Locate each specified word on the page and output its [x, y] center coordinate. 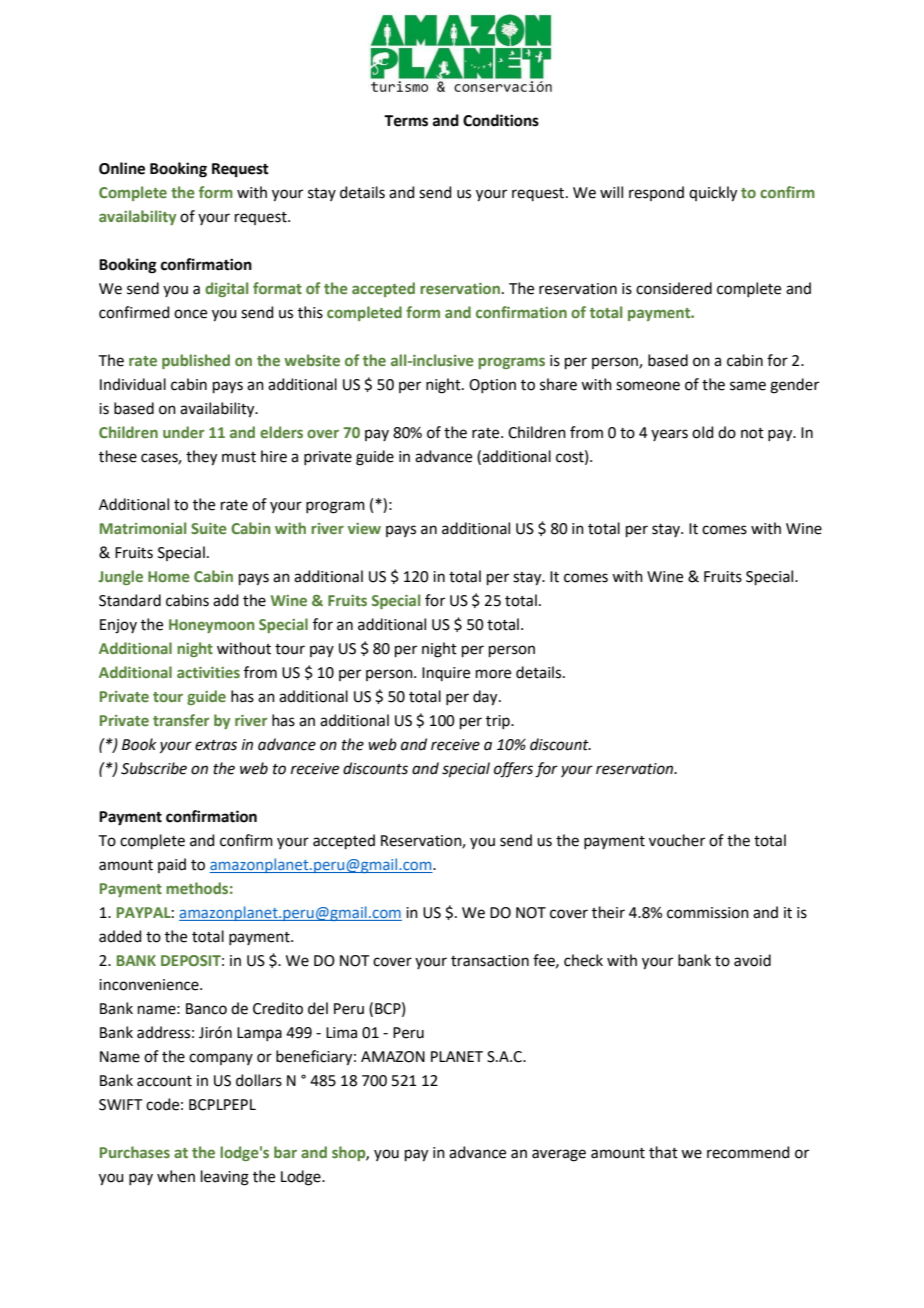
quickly [713, 194]
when [176, 1176]
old [703, 432]
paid [172, 865]
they [201, 458]
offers [513, 770]
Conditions [501, 120]
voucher [677, 840]
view [364, 528]
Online [122, 168]
